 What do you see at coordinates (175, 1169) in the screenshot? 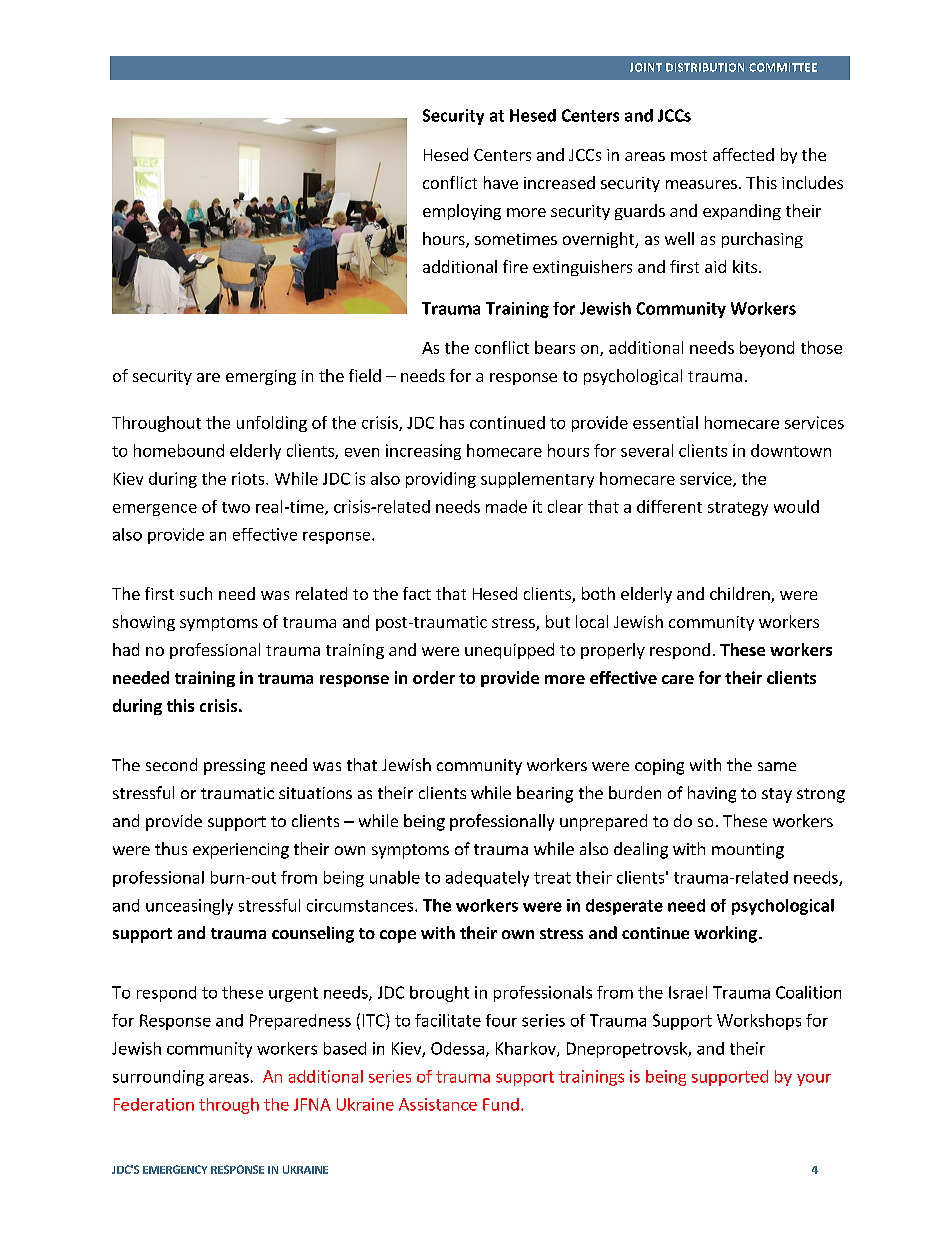
I see `EMERGENCY` at bounding box center [175, 1169].
